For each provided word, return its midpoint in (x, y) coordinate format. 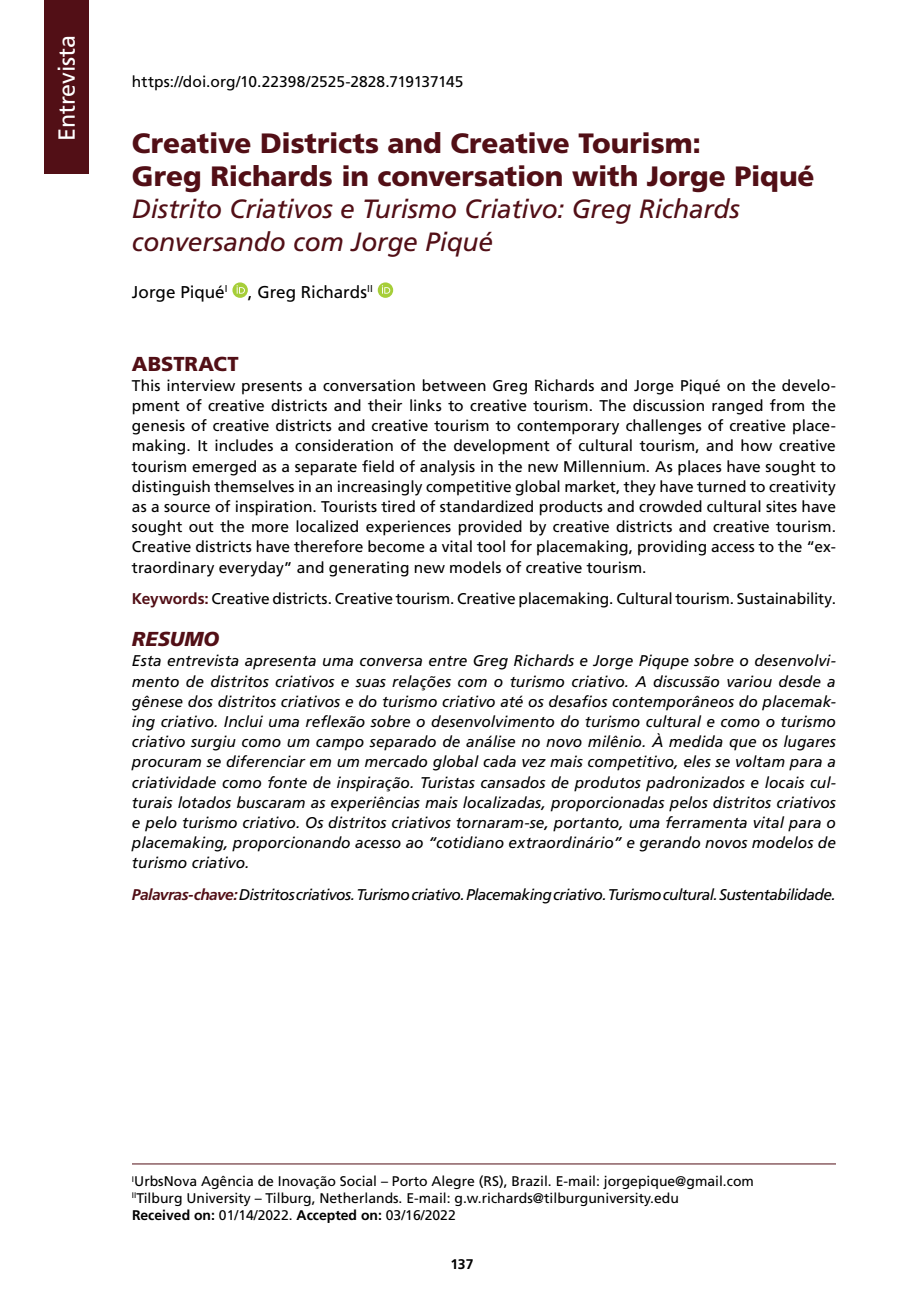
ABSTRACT (185, 364)
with (604, 176)
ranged (737, 407)
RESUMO (175, 639)
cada (499, 761)
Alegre (452, 1182)
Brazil (530, 1180)
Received (161, 1214)
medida (696, 741)
